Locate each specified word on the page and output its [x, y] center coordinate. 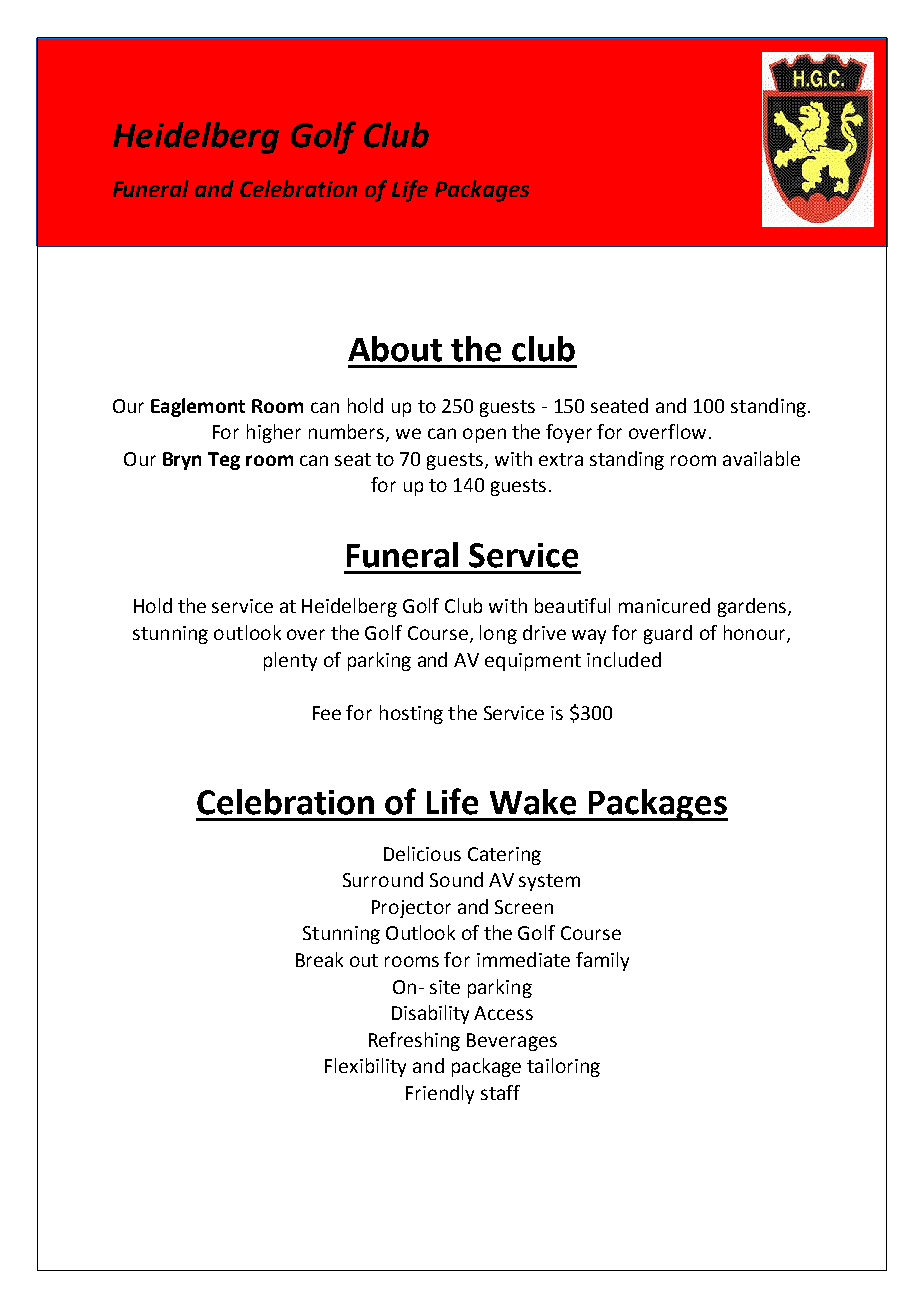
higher [274, 433]
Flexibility [365, 1067]
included [624, 659]
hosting [411, 714]
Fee [327, 713]
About [395, 349]
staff [500, 1092]
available [761, 458]
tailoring [563, 1067]
